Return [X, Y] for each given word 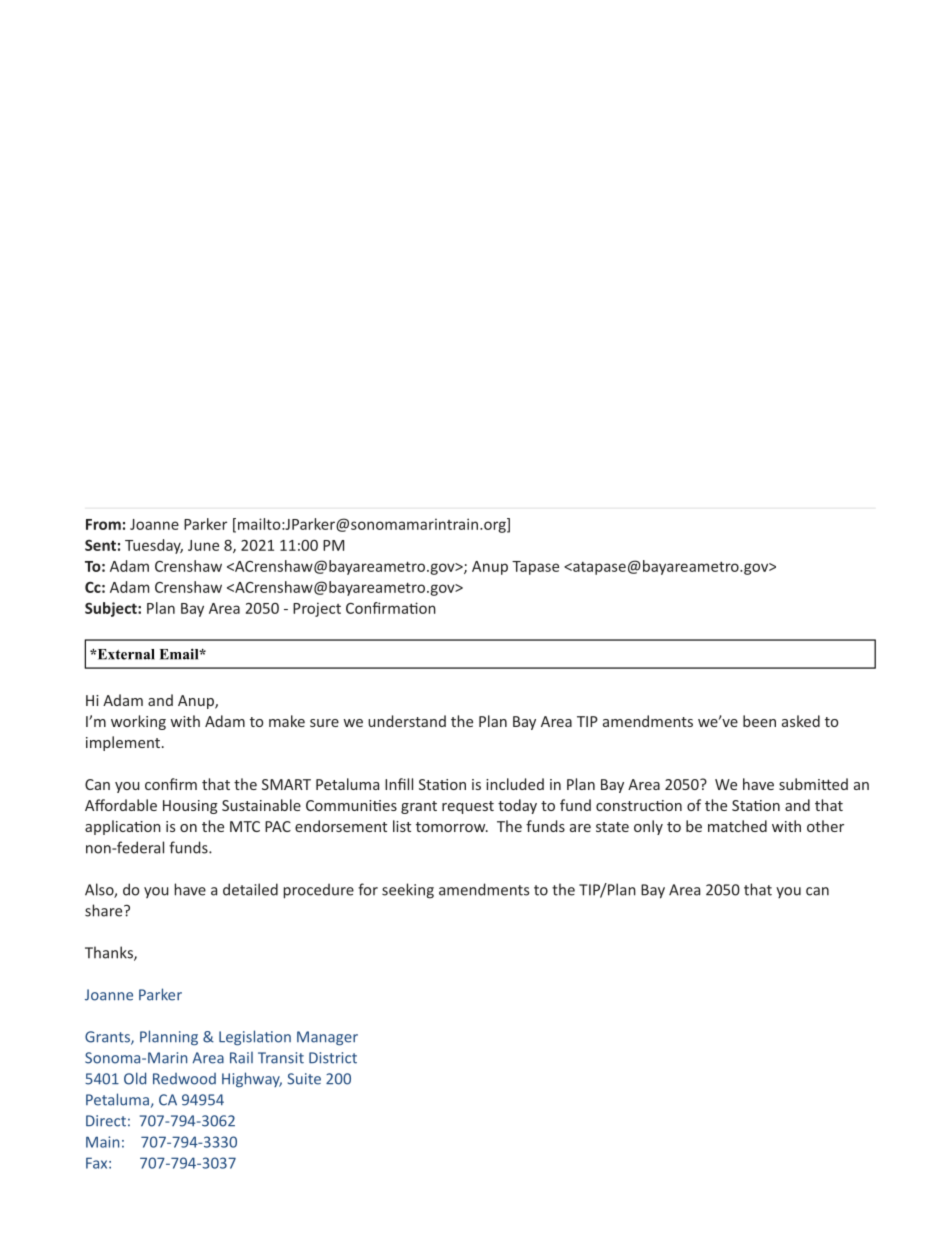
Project [317, 609]
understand [407, 721]
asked [801, 721]
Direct [106, 1121]
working [138, 722]
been [759, 721]
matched [737, 826]
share [105, 910]
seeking [408, 891]
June [203, 545]
